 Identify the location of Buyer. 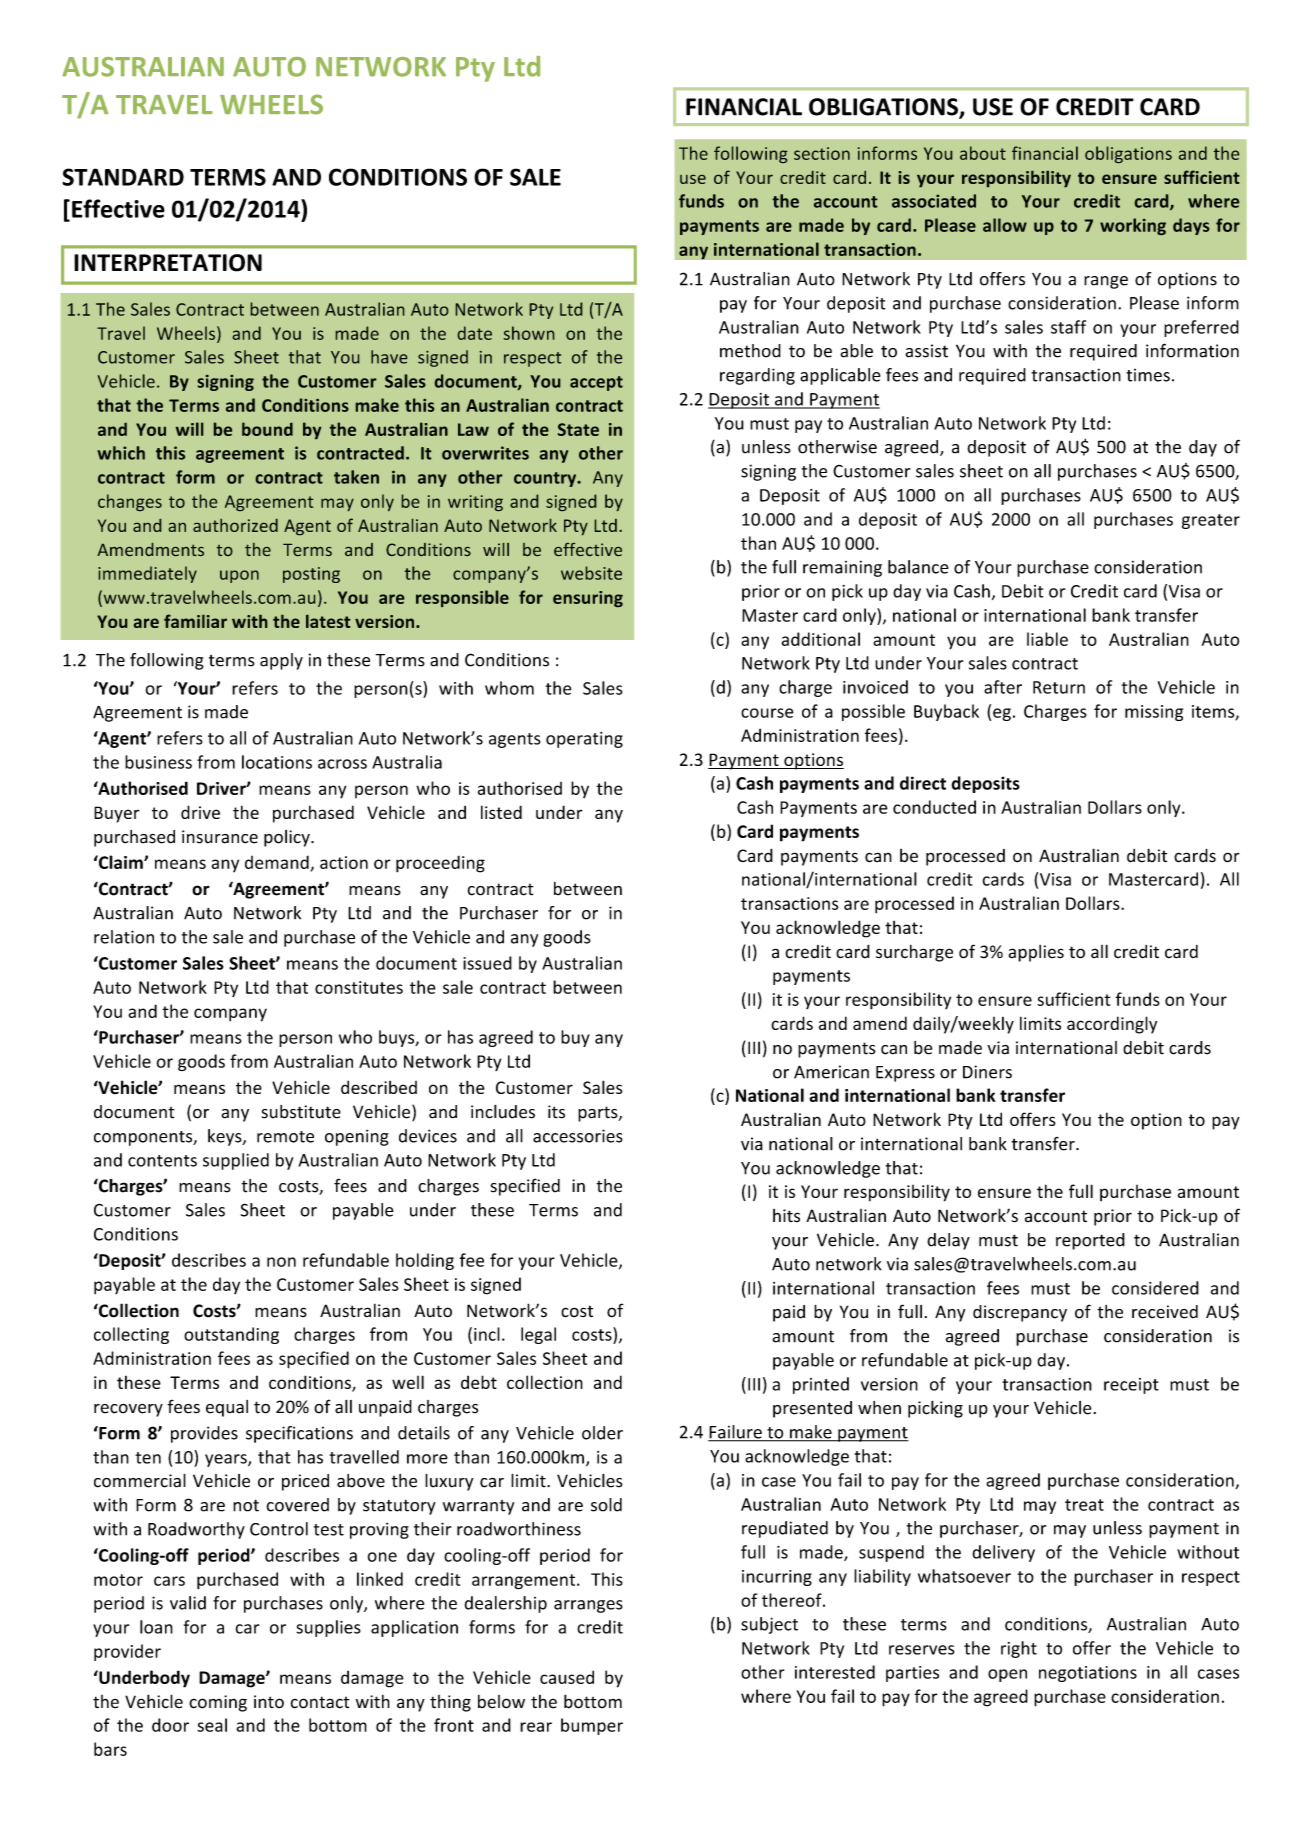
(117, 814).
